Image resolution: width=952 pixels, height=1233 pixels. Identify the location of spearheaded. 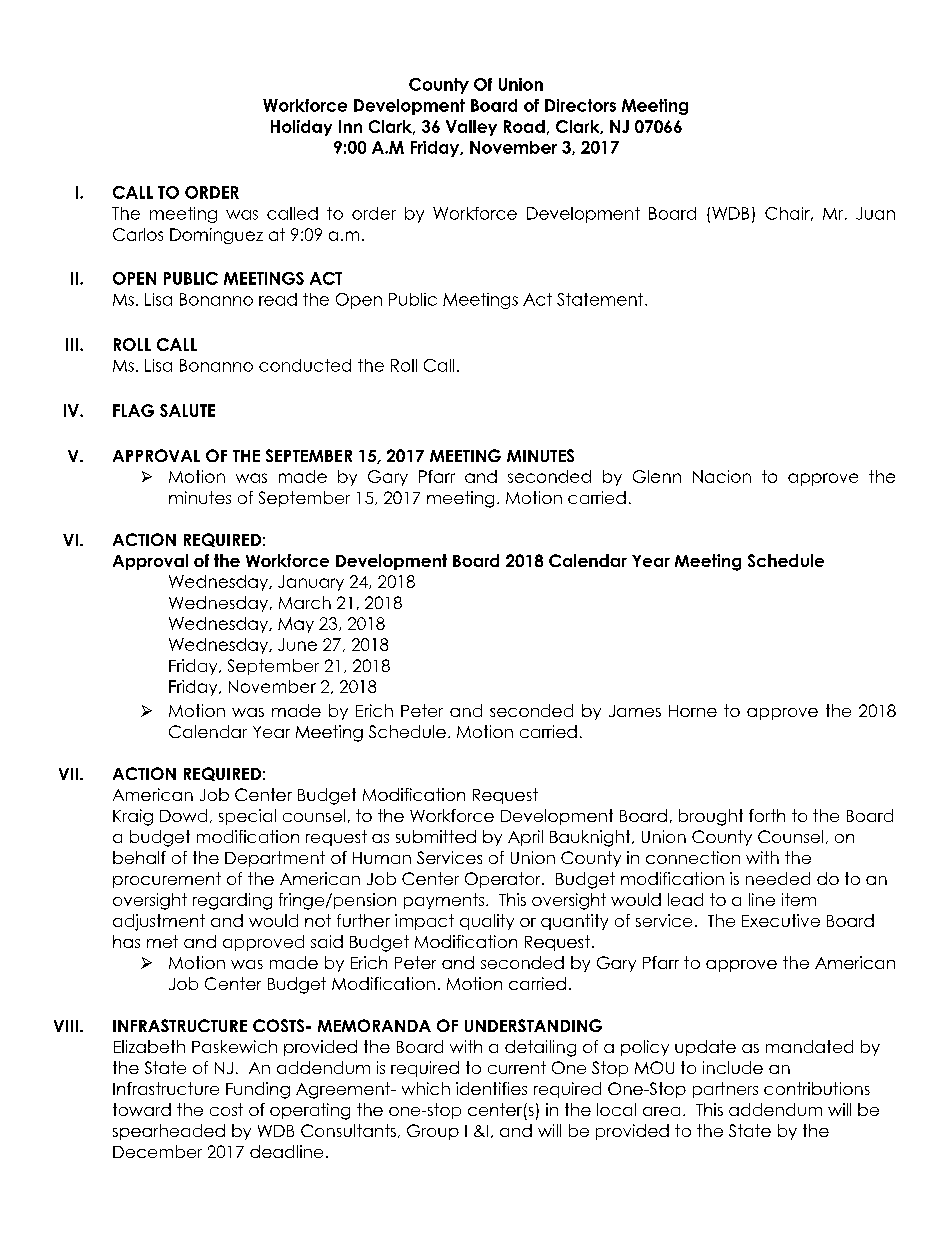
(169, 1132).
